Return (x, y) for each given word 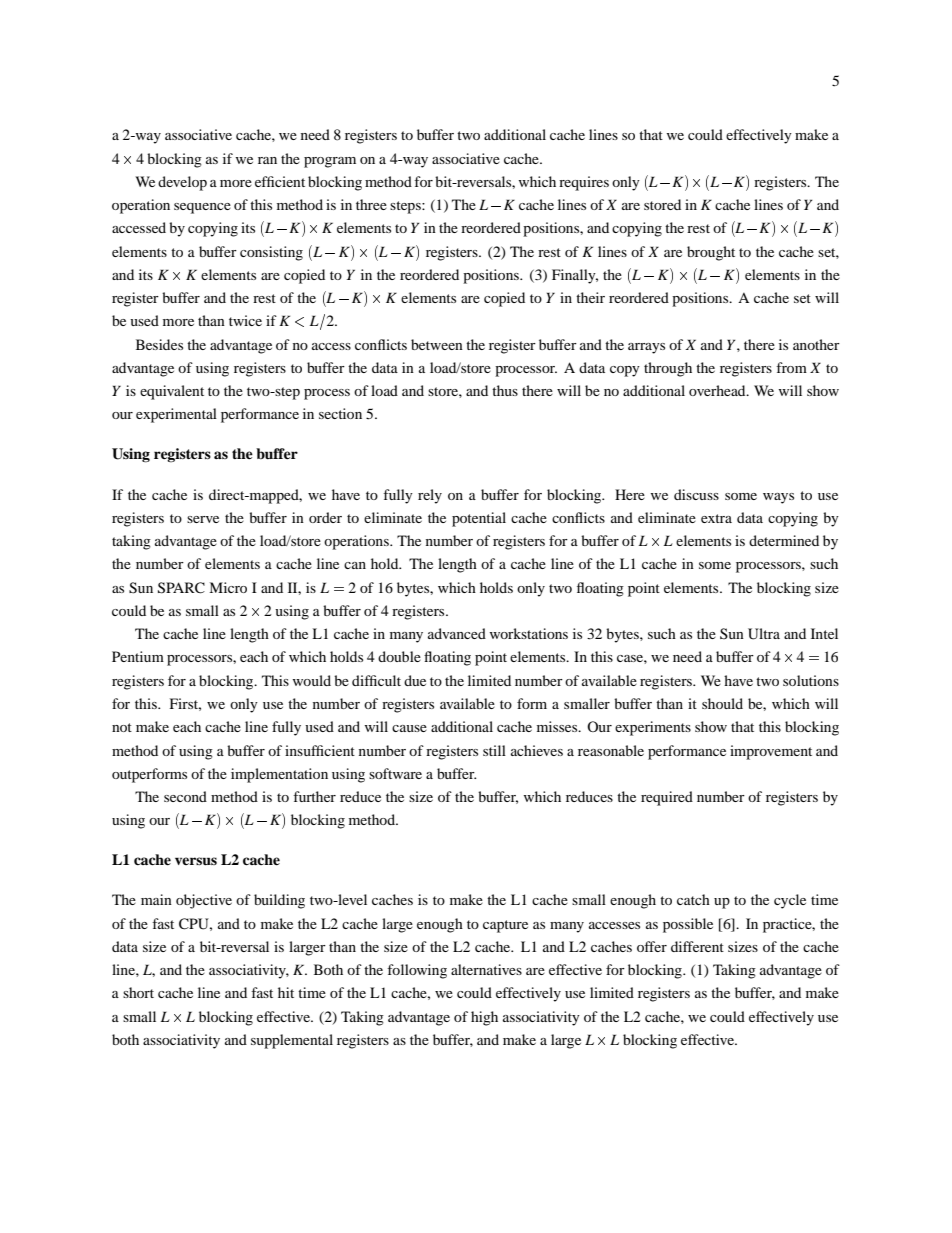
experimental (176, 415)
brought (711, 253)
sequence (202, 208)
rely (430, 496)
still (494, 750)
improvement (771, 752)
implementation (279, 775)
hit (286, 992)
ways (778, 498)
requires (584, 183)
